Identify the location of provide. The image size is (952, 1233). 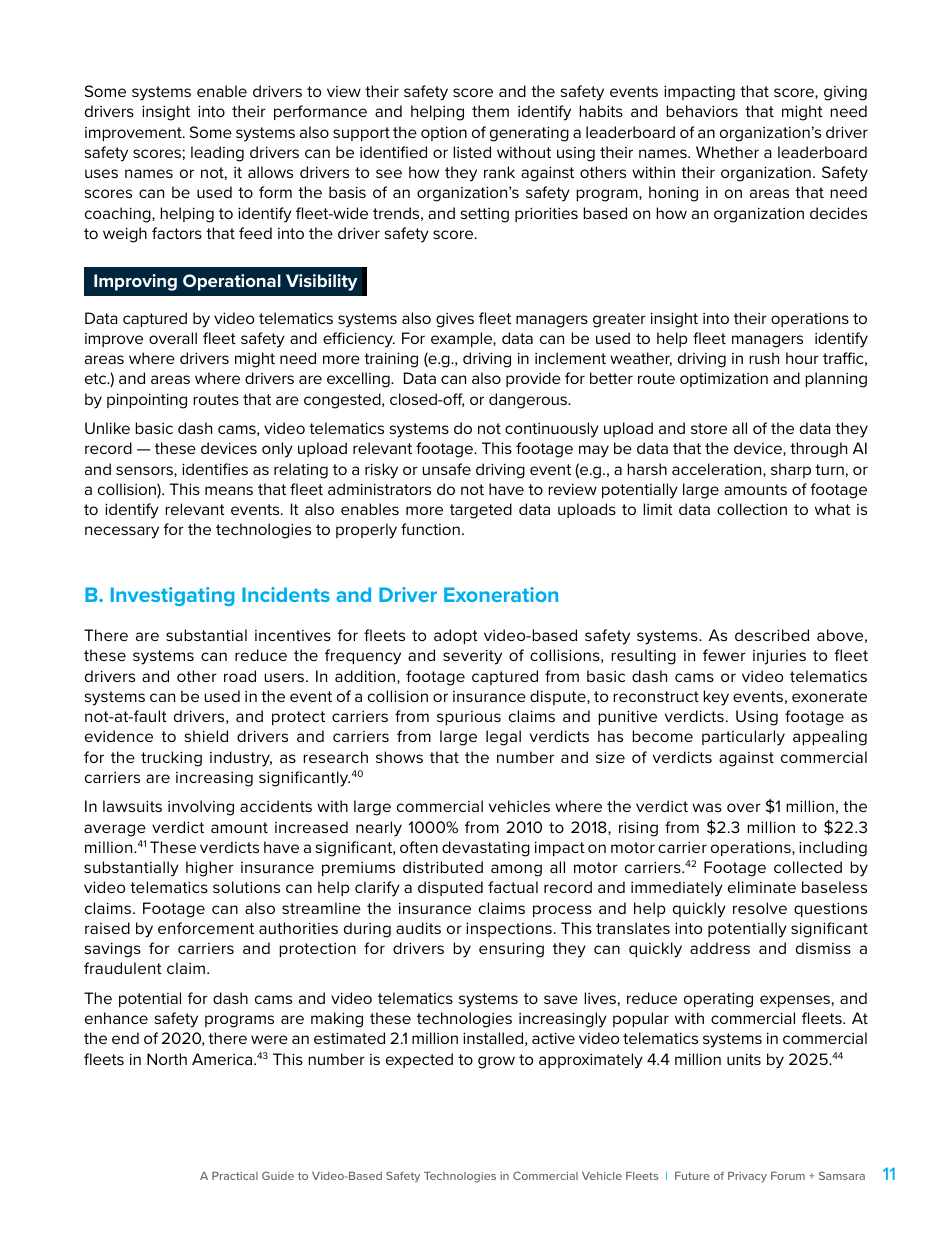
(533, 379).
